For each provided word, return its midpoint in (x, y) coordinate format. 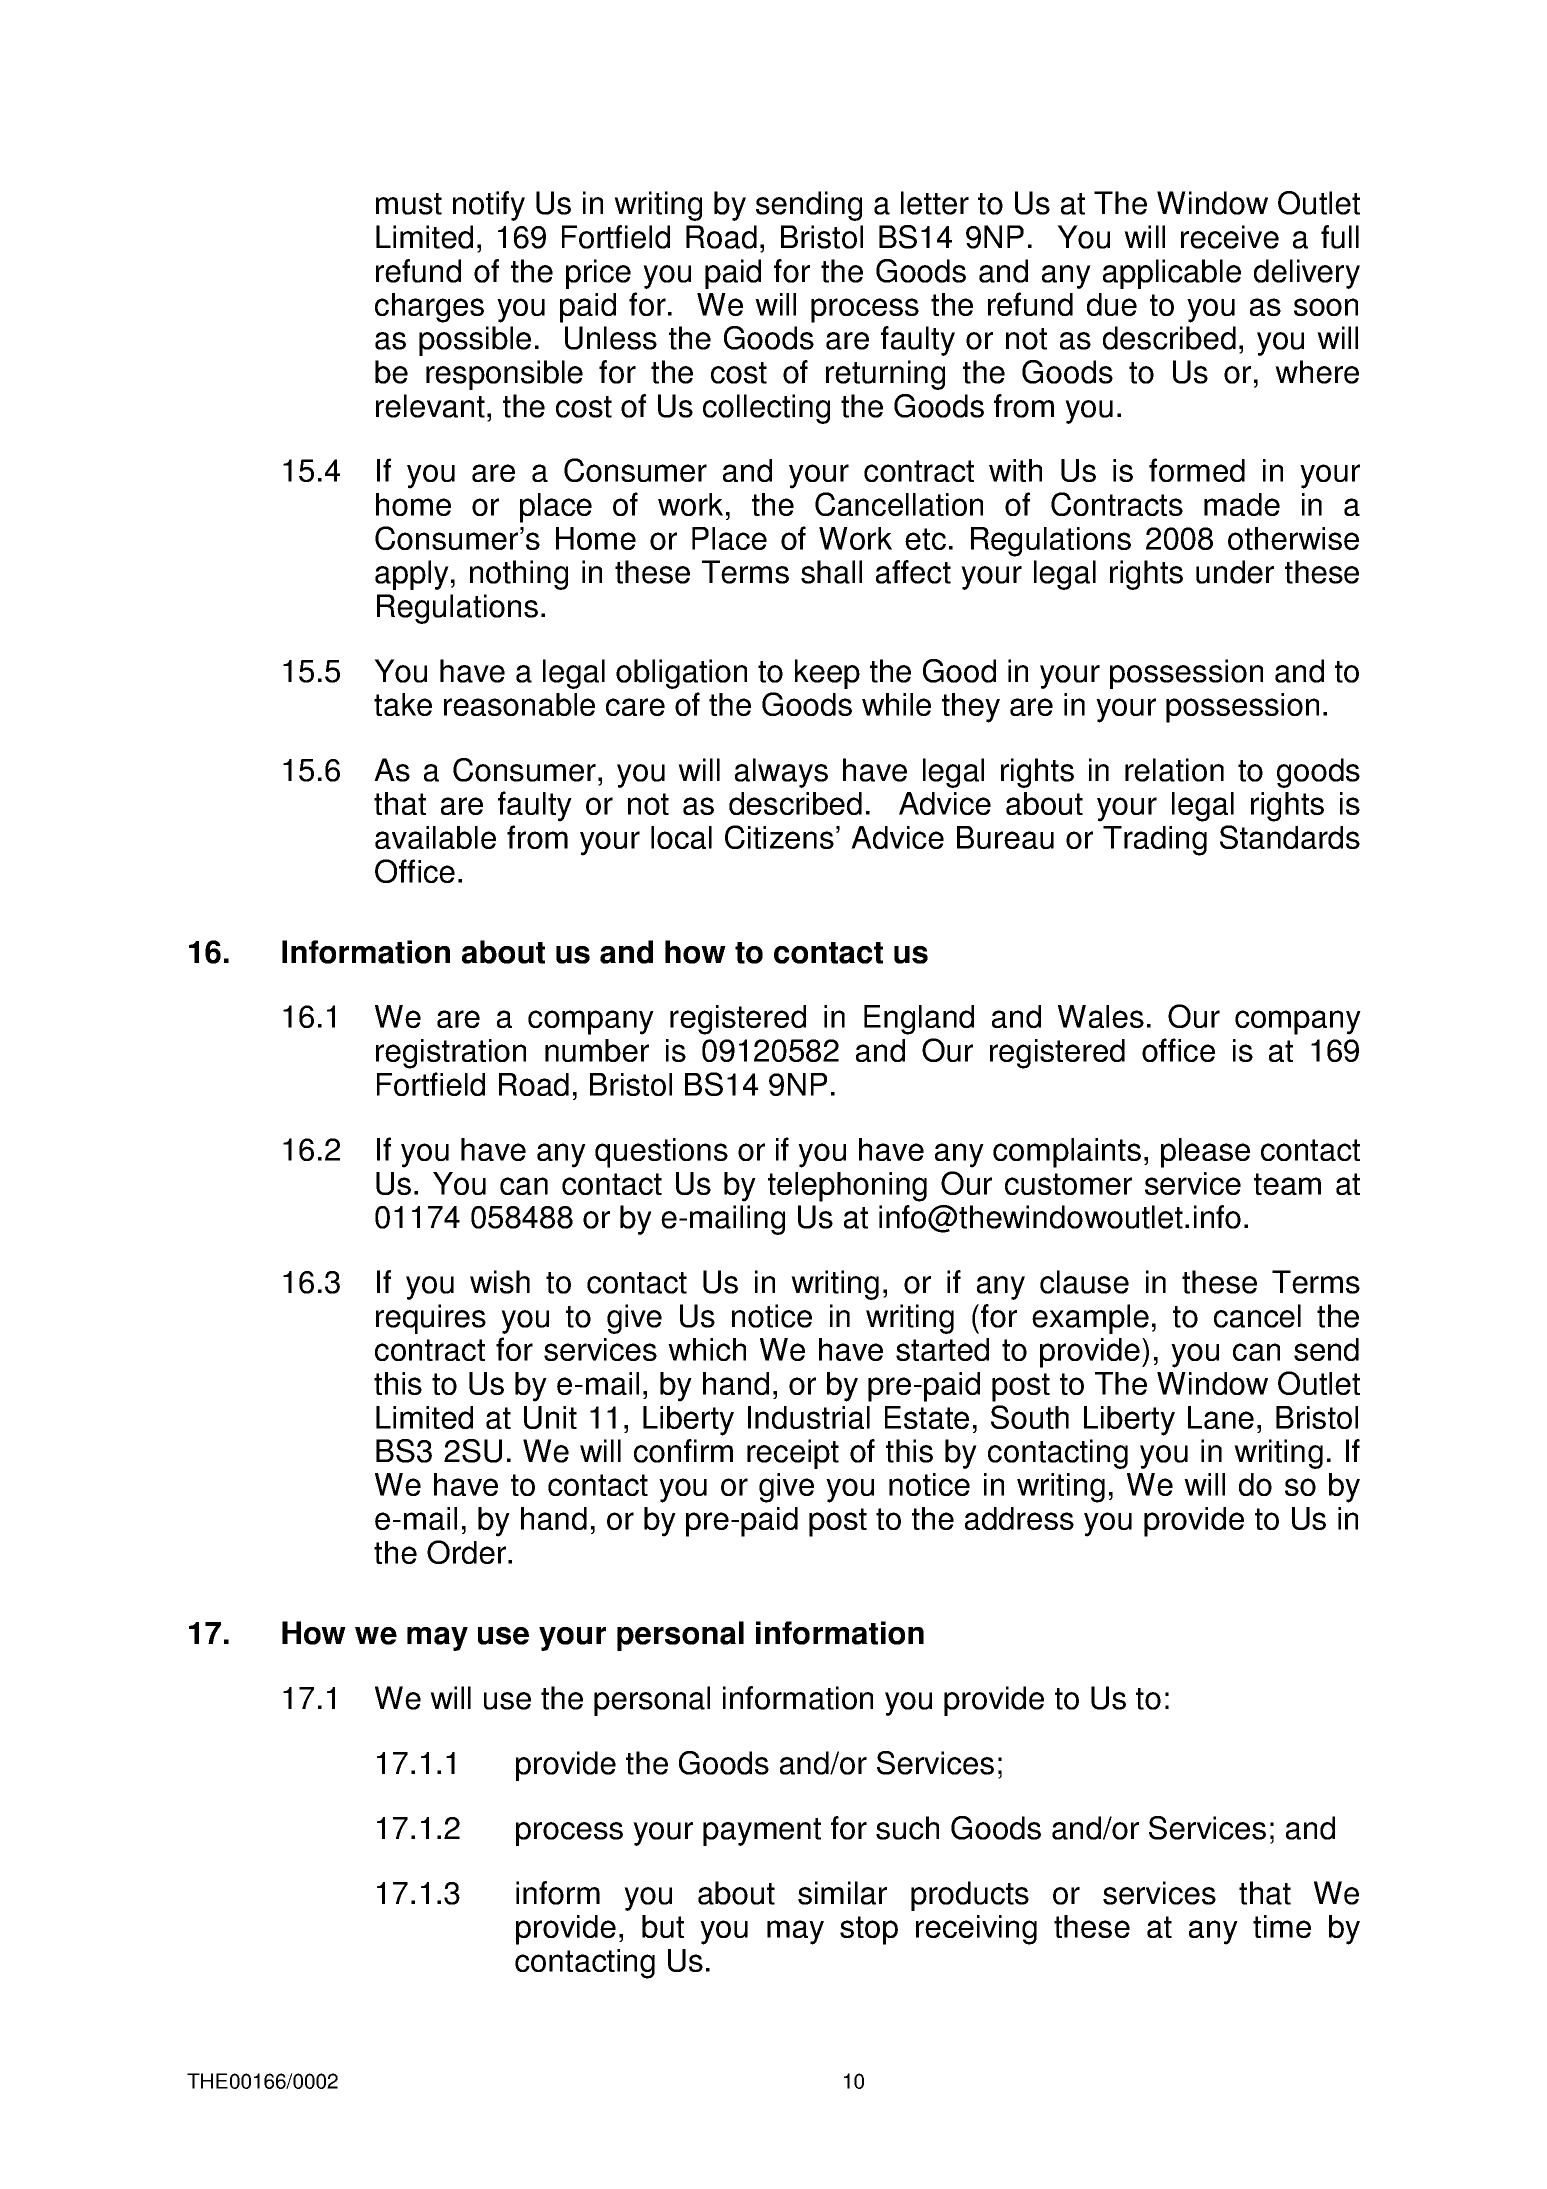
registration (451, 1054)
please (1205, 1153)
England (919, 1020)
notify (489, 206)
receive (1230, 237)
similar (842, 1893)
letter (935, 203)
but (663, 1926)
